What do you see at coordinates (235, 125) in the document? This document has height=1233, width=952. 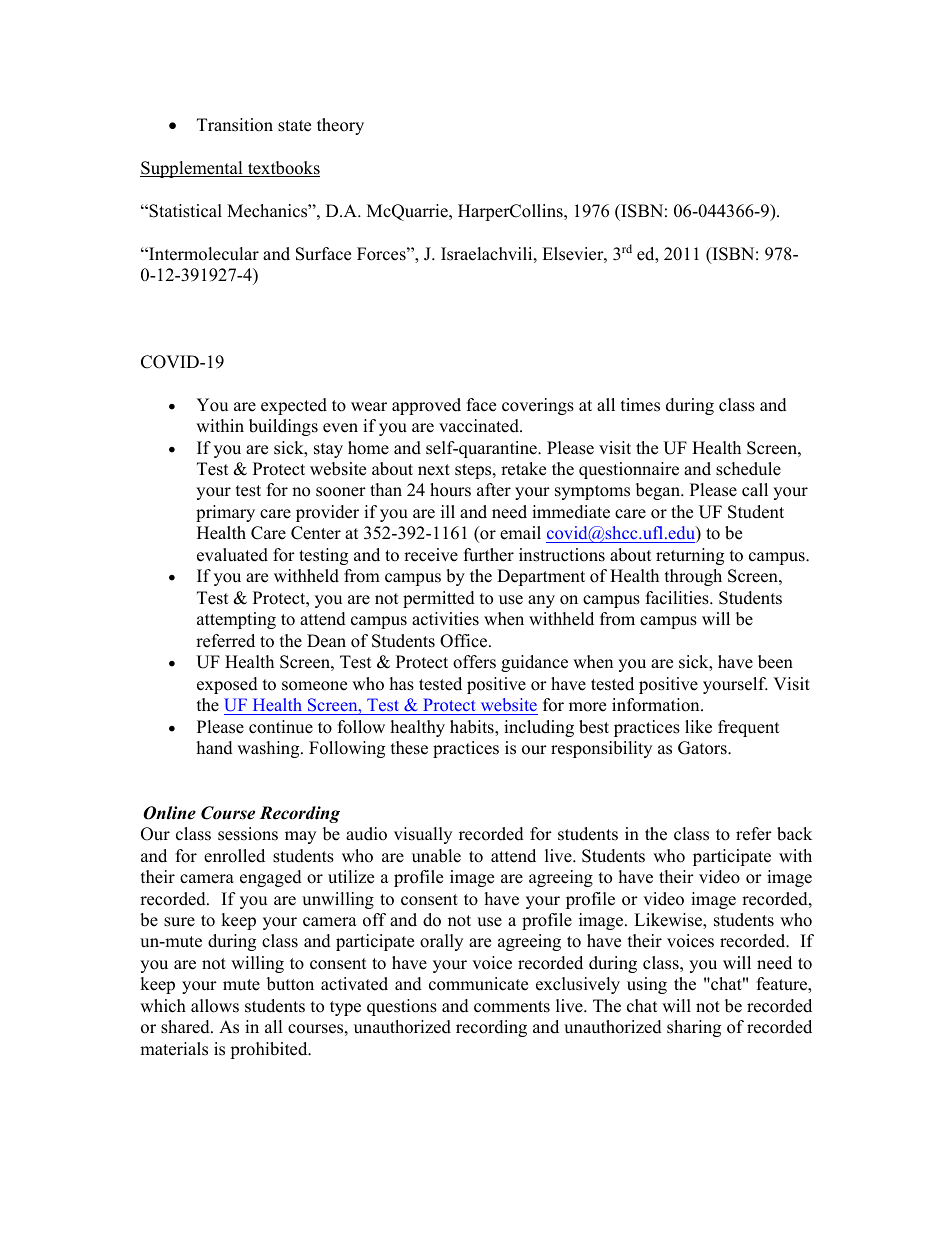 I see `Transition` at bounding box center [235, 125].
